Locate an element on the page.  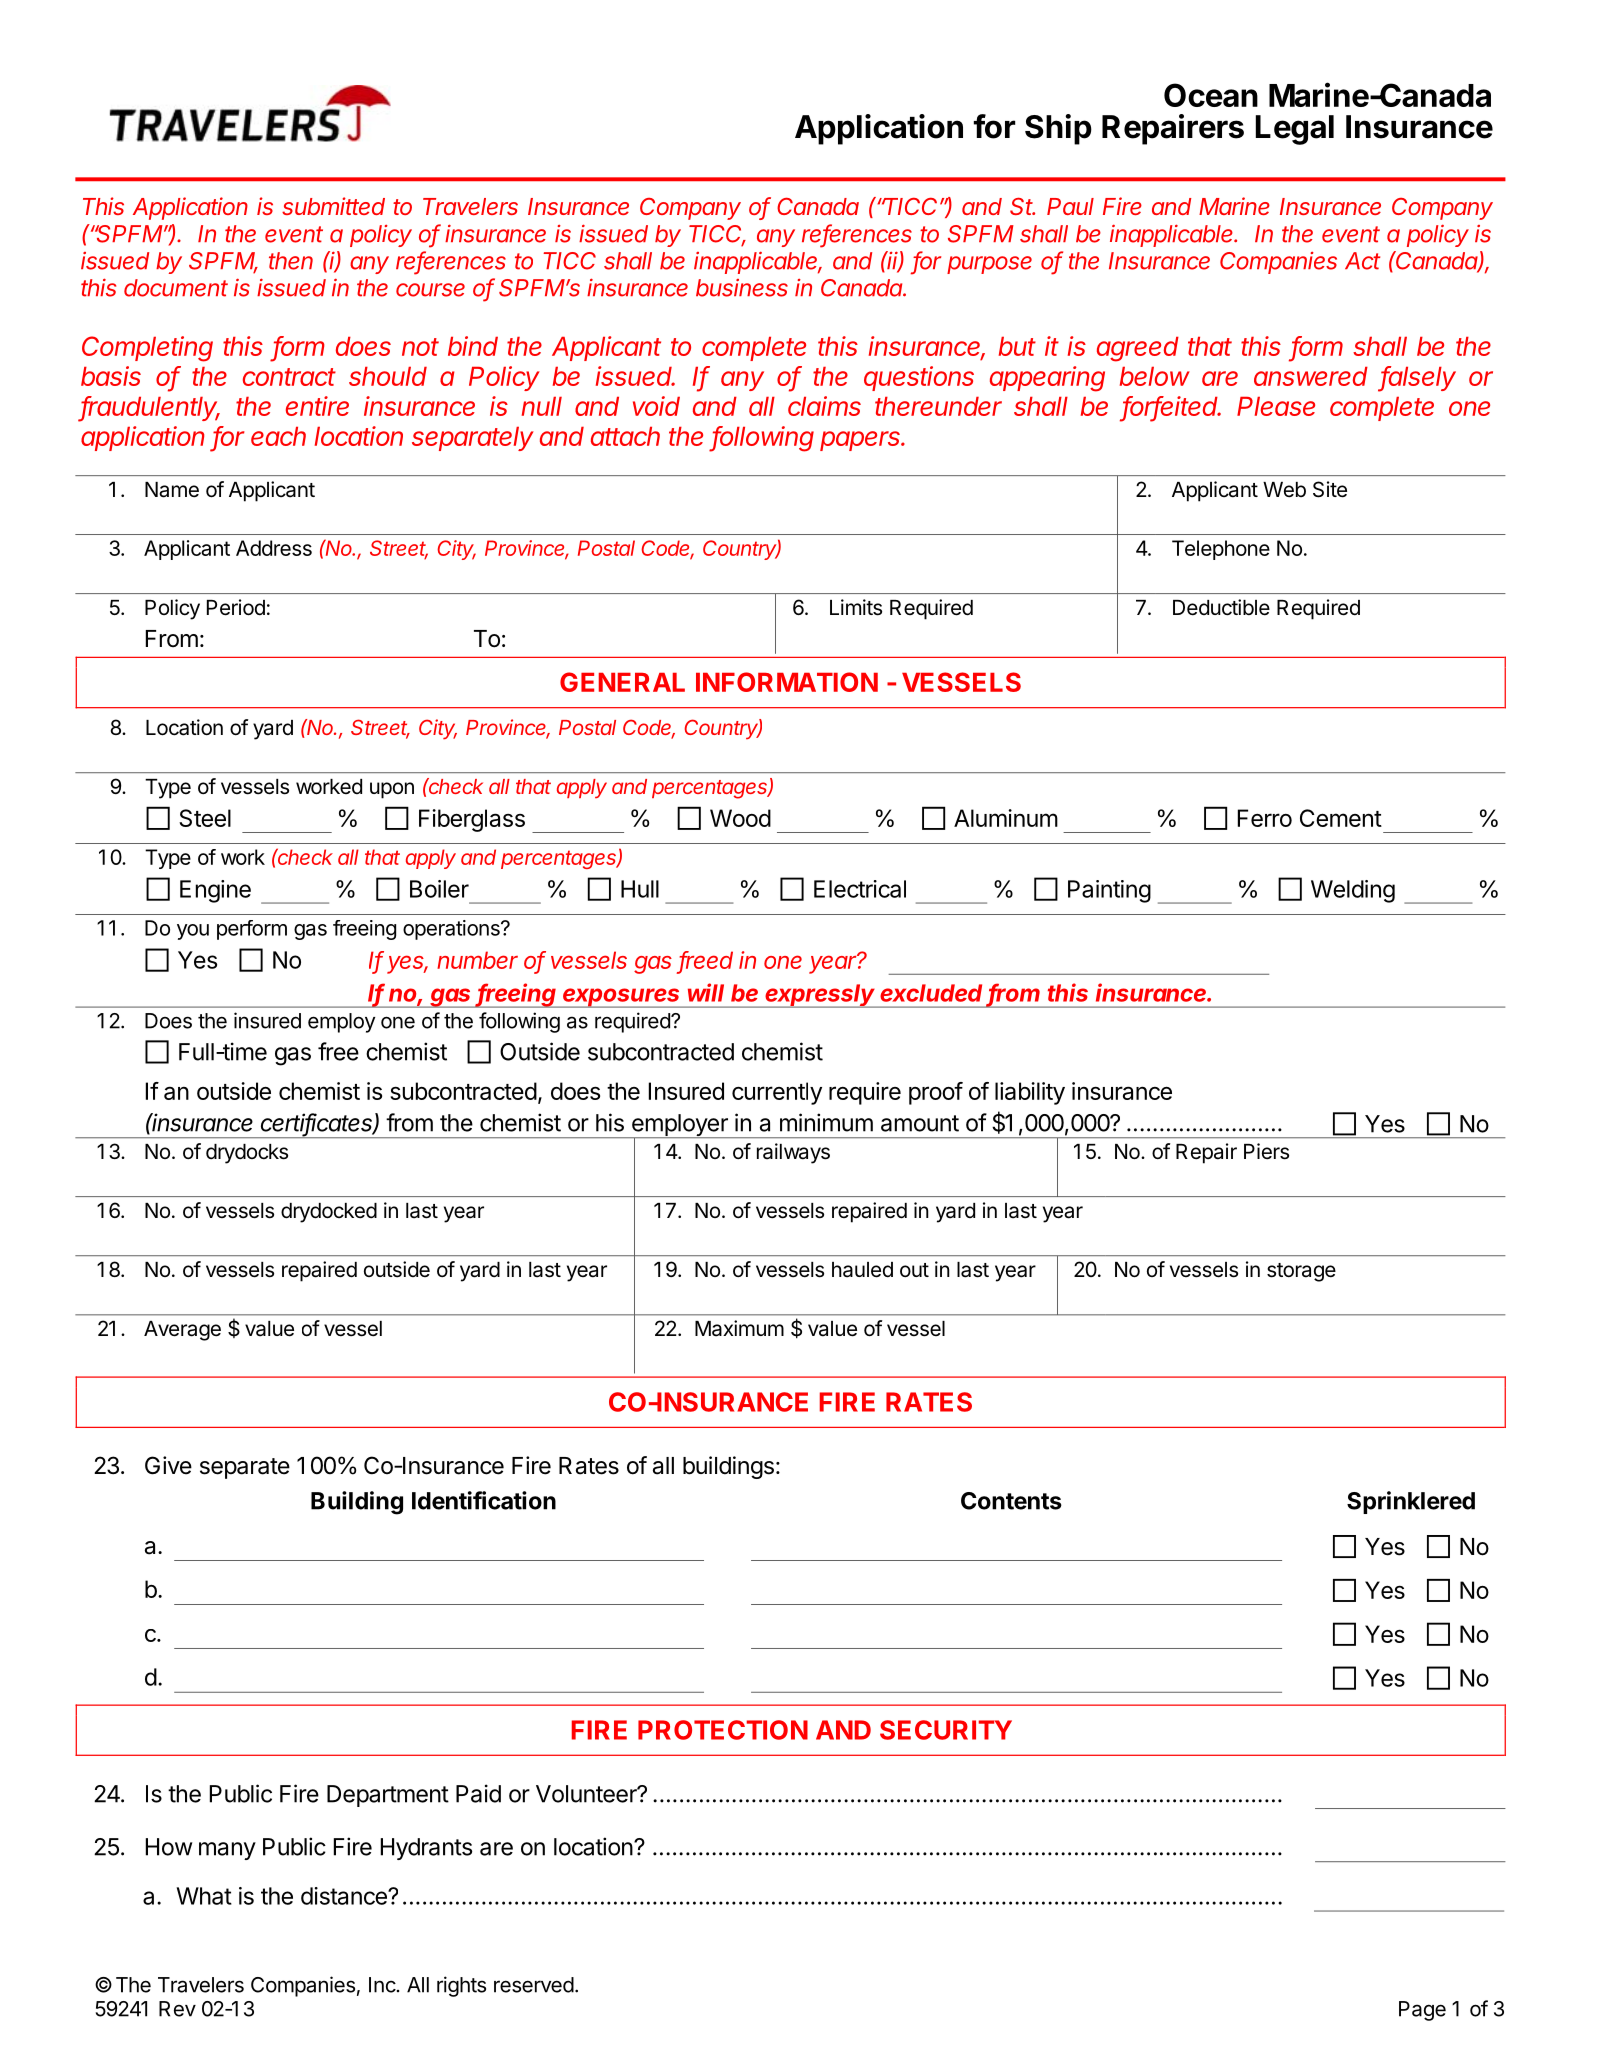
What is located at coordinates (204, 1896).
